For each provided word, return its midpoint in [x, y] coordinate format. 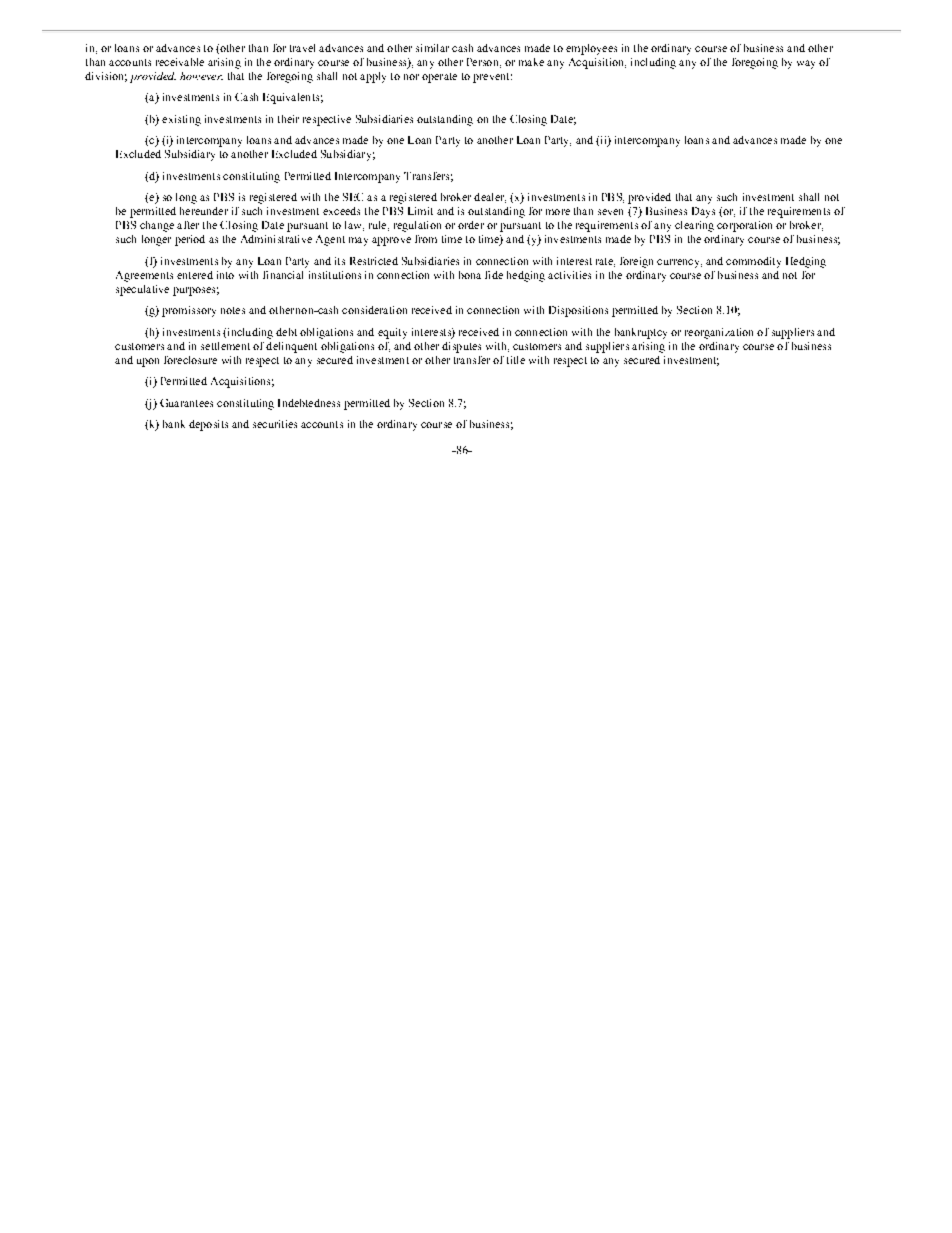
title [516, 360]
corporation [744, 226]
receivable [180, 62]
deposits [208, 425]
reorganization [719, 333]
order [471, 225]
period [190, 240]
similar [432, 48]
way [806, 64]
